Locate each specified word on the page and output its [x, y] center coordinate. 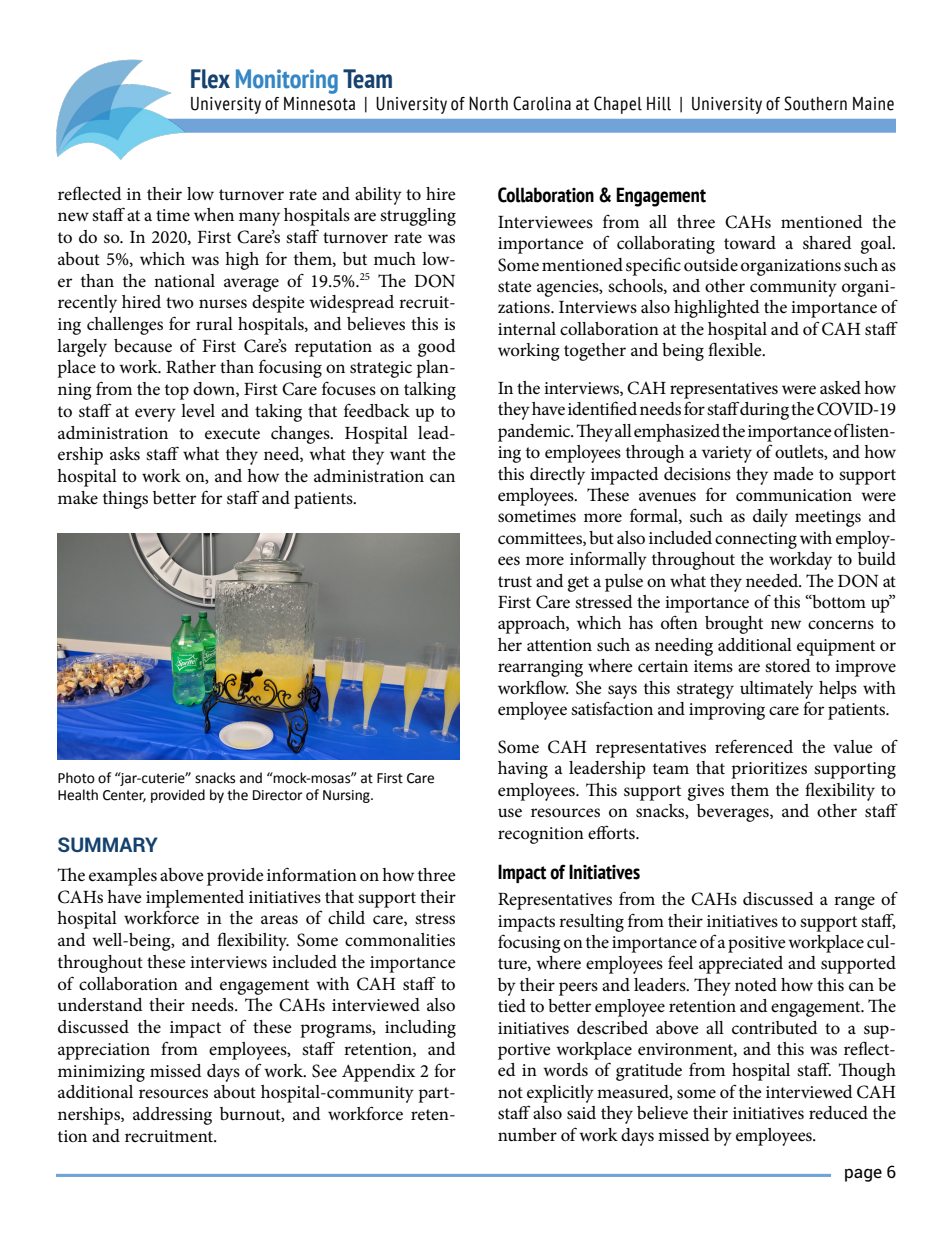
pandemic [535, 433]
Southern [815, 103]
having [523, 770]
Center [124, 796]
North [488, 103]
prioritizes [769, 770]
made [793, 473]
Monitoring [287, 81]
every [155, 415]
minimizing [101, 1073]
